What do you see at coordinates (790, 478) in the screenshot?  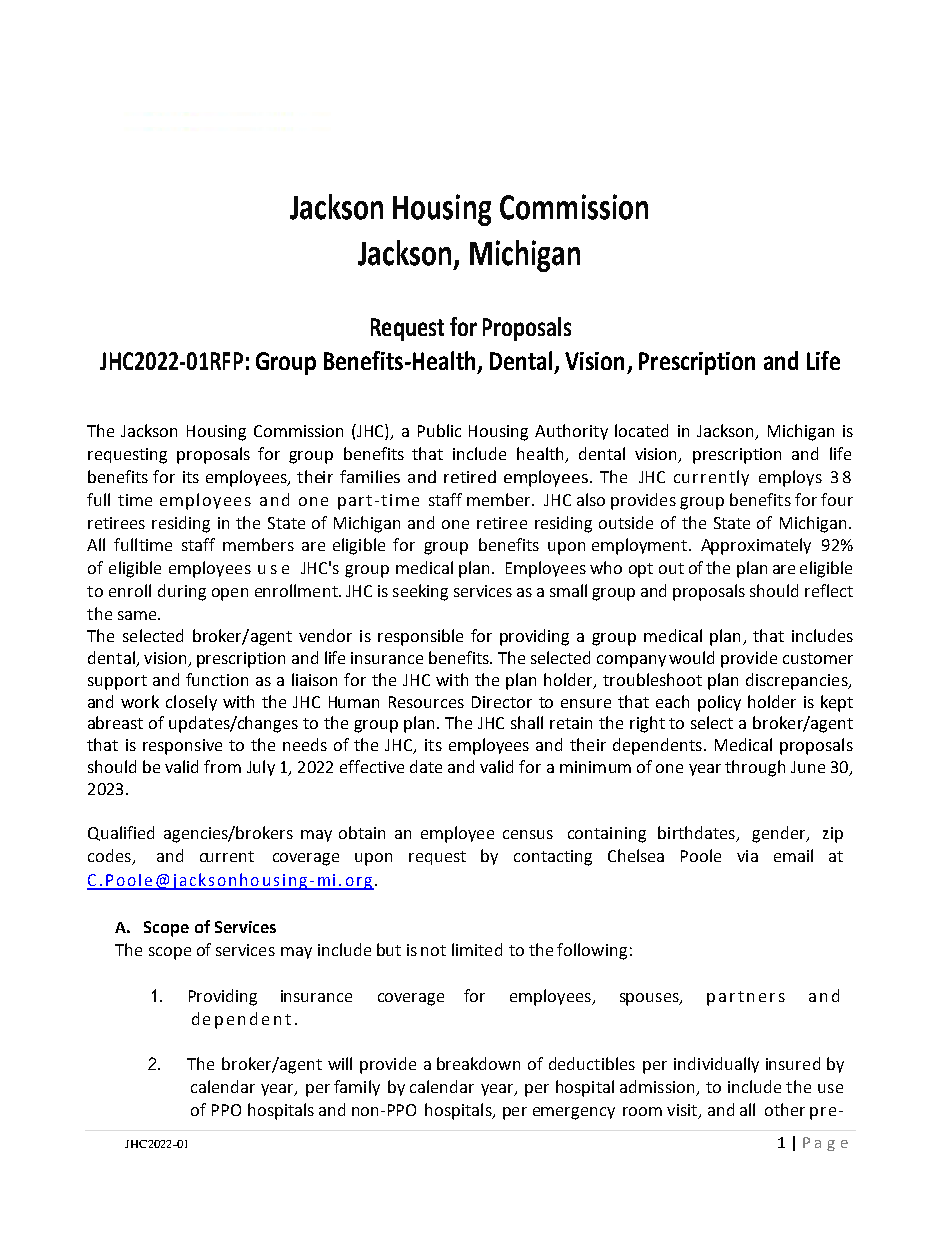 I see `employs` at bounding box center [790, 478].
